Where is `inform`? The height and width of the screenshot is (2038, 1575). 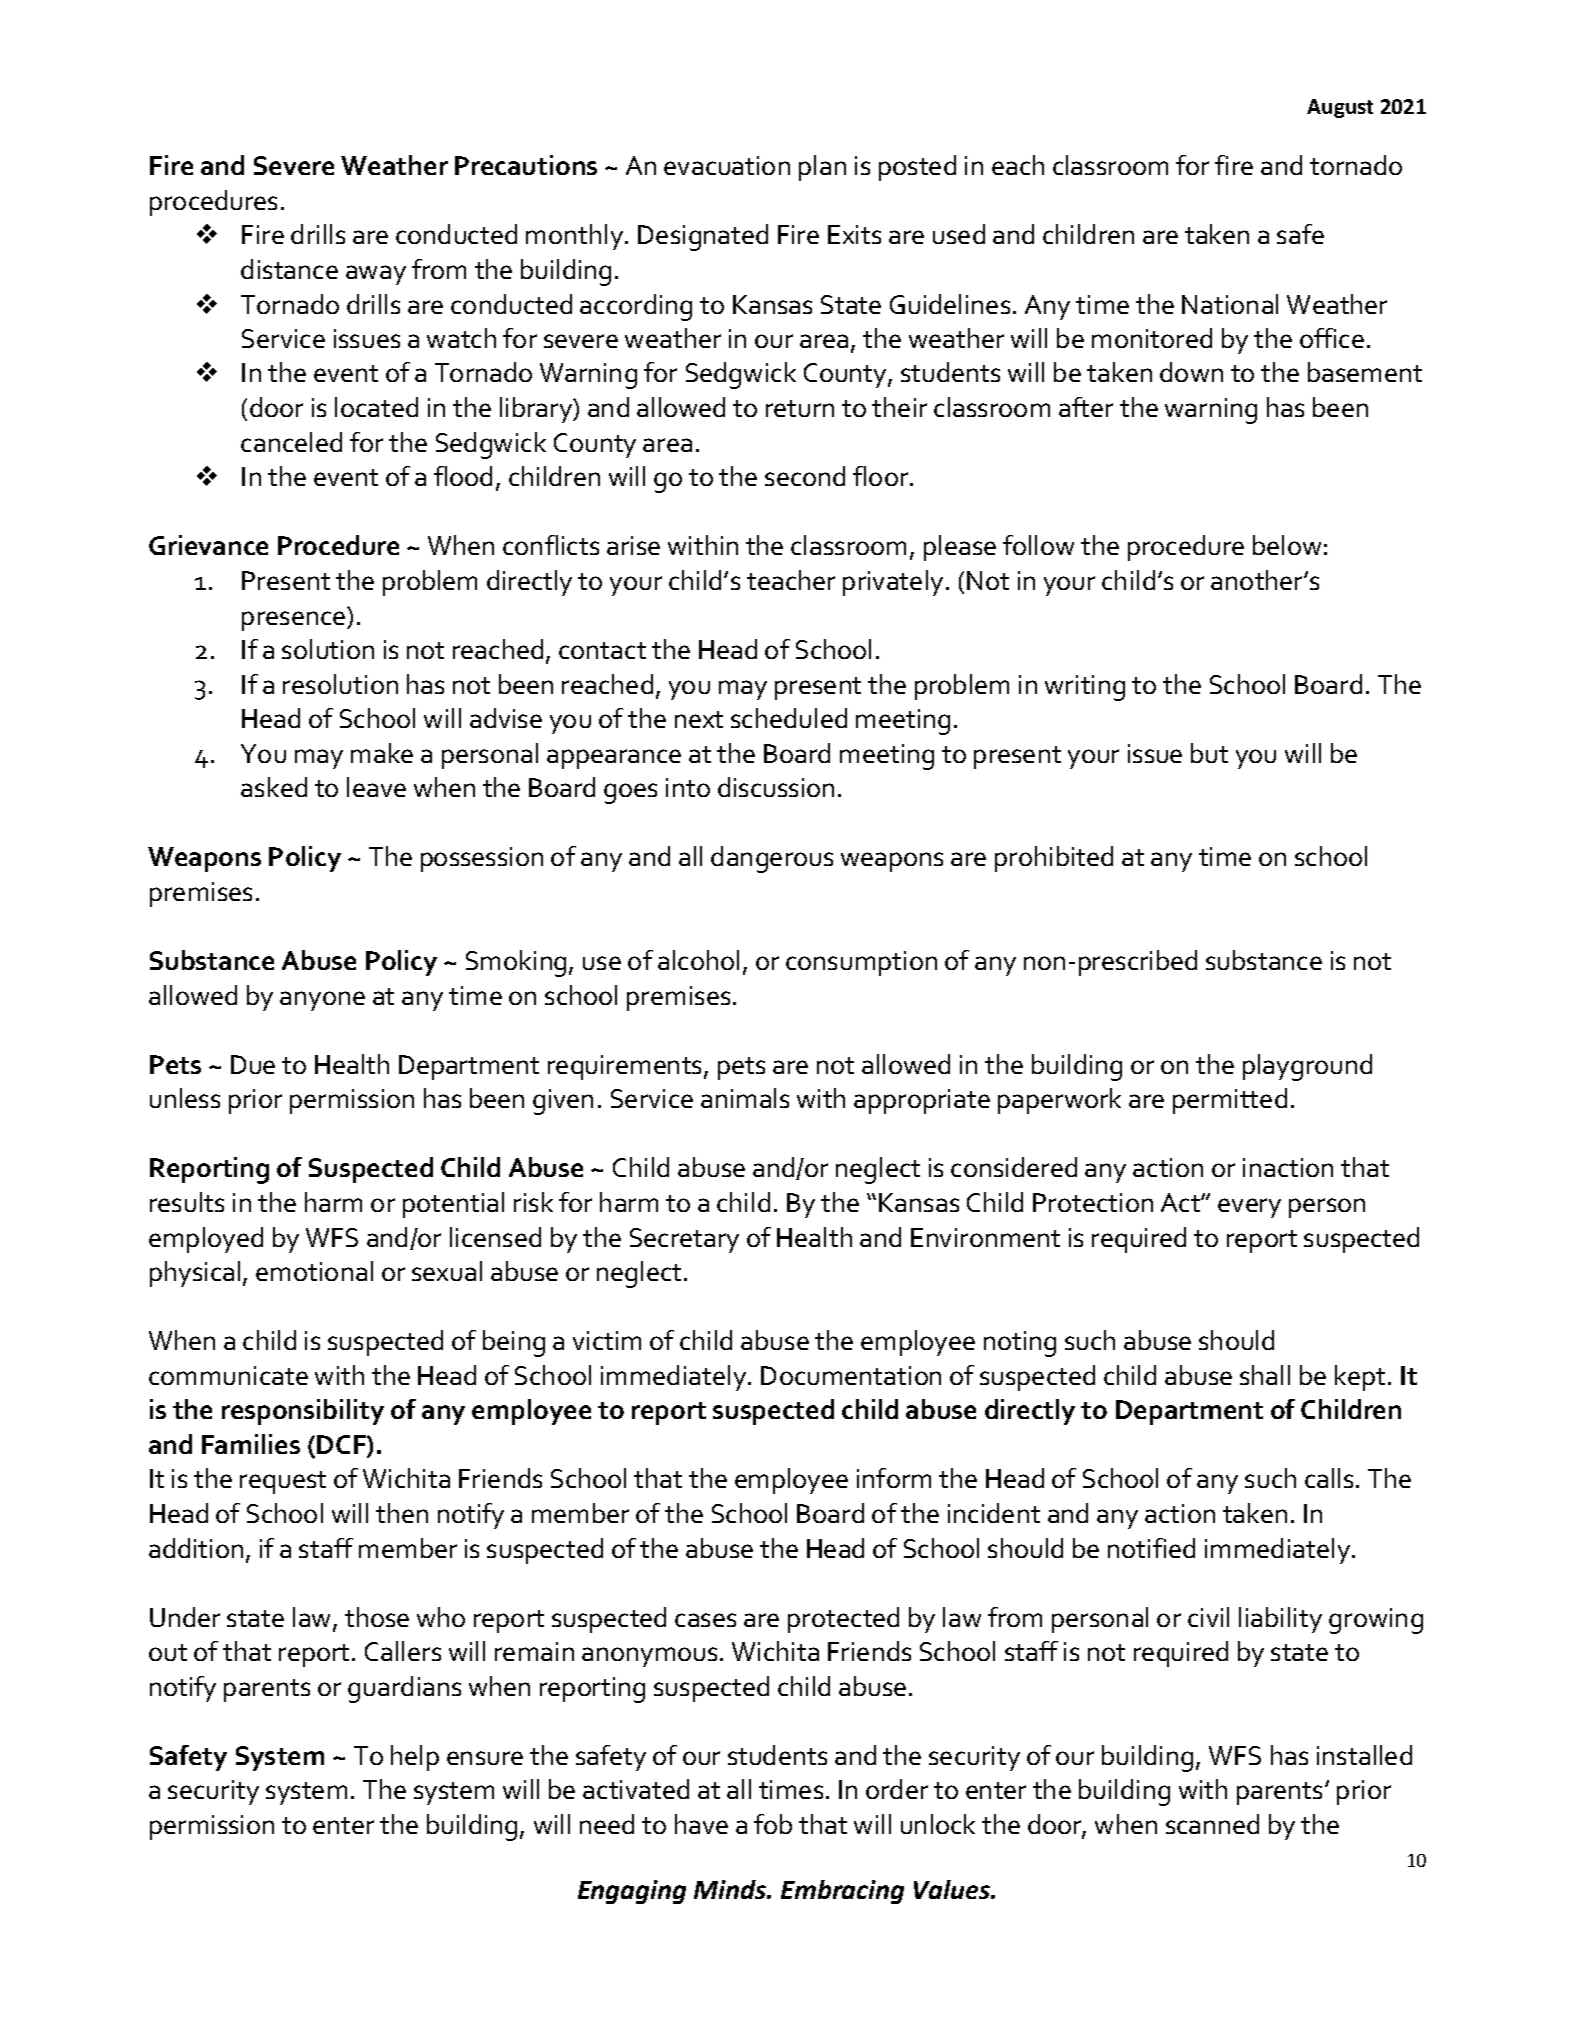
inform is located at coordinates (894, 1478).
